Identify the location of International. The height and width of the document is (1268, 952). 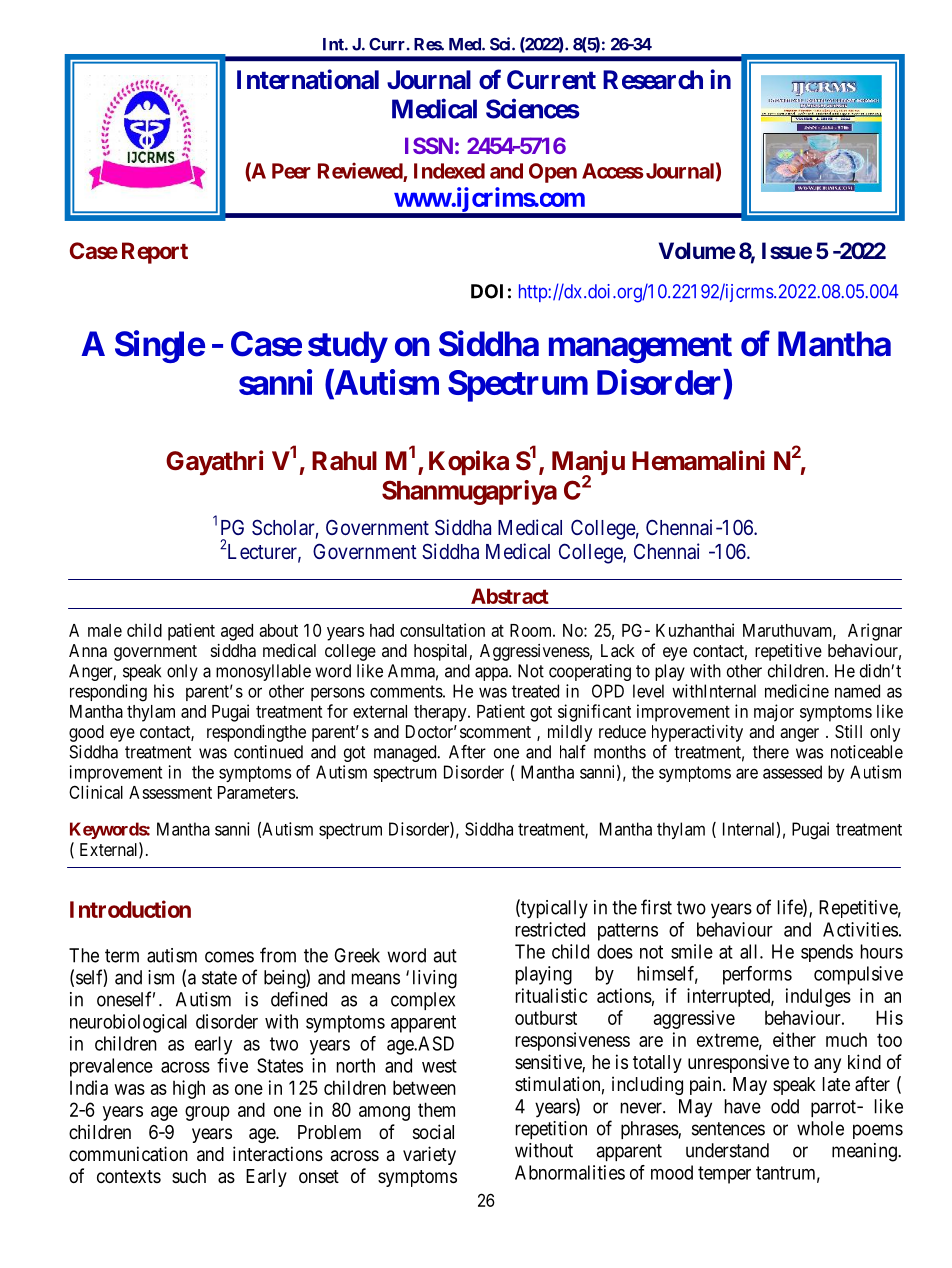
(308, 79).
